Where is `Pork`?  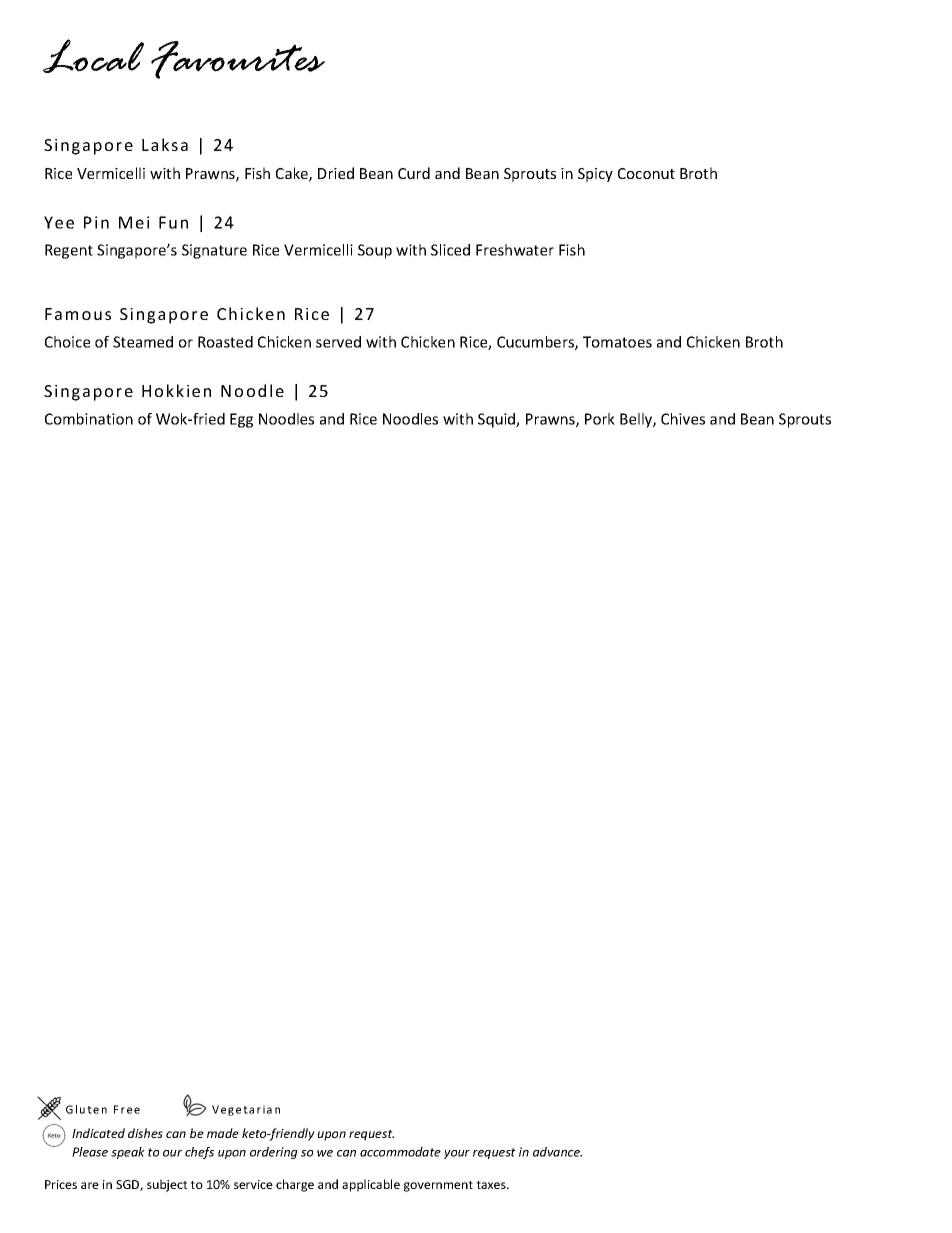 Pork is located at coordinates (600, 419).
